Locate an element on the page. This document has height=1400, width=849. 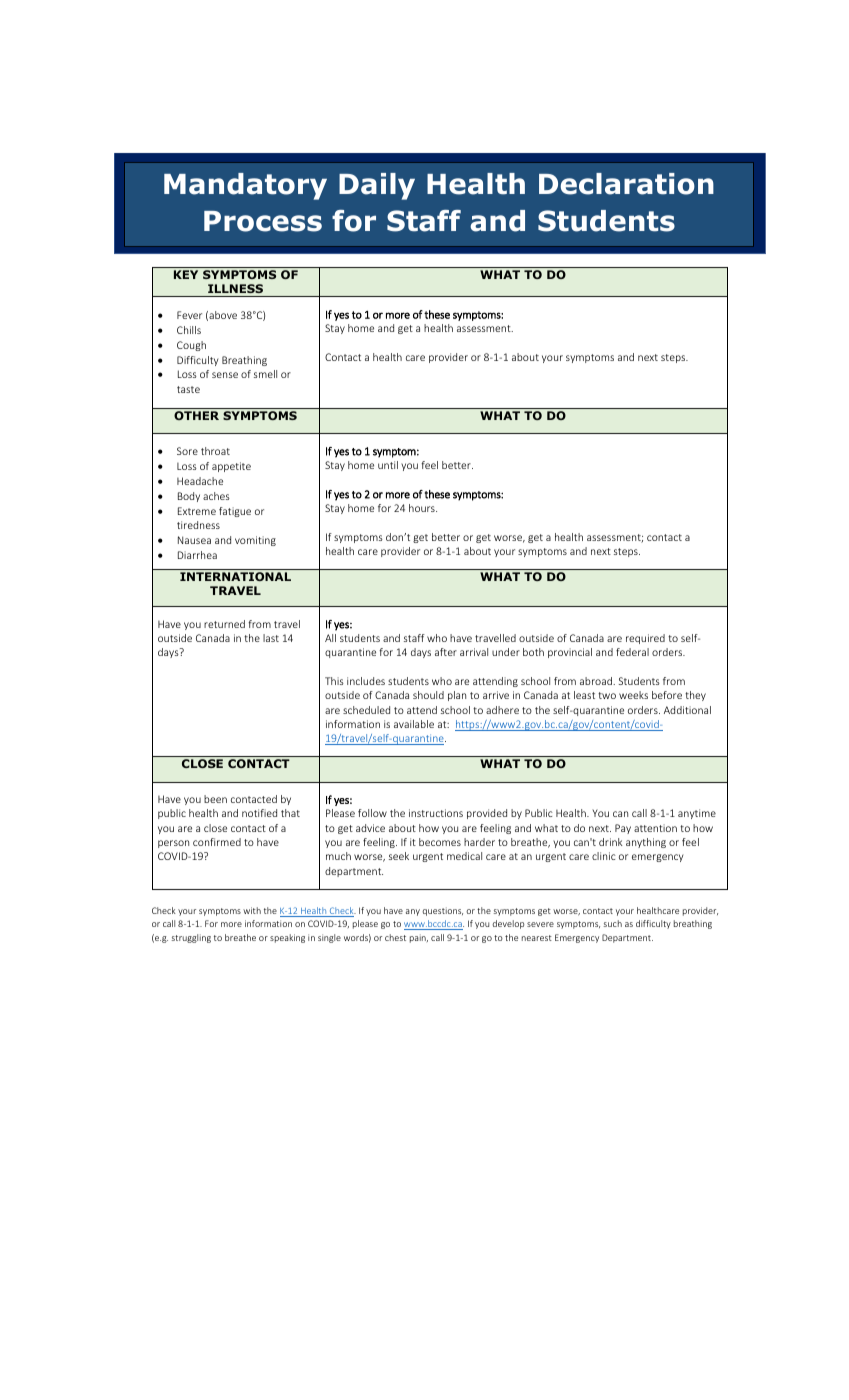
with is located at coordinates (252, 910).
